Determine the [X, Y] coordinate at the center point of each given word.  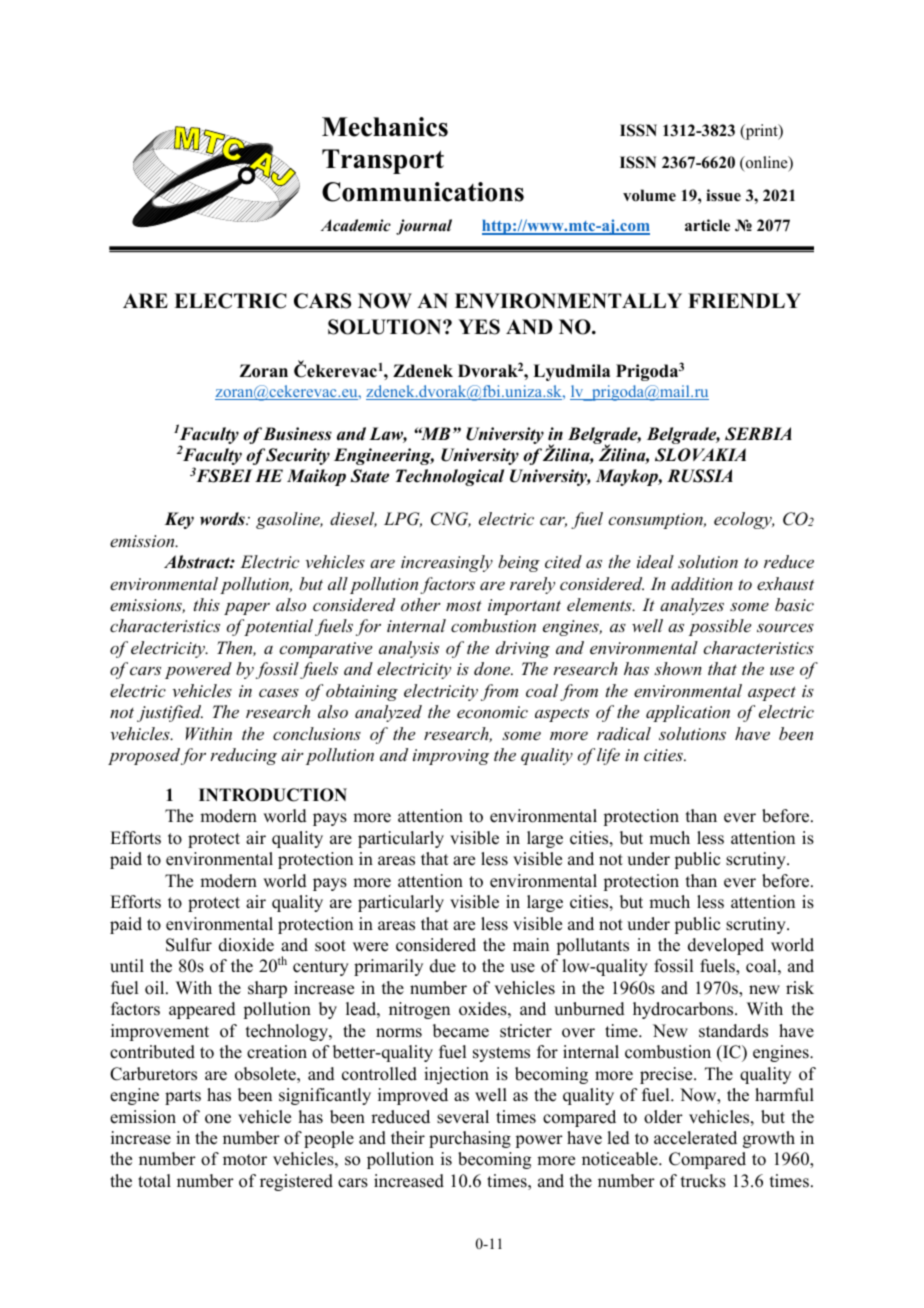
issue [723, 195]
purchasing [470, 1139]
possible [720, 627]
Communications [423, 192]
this [207, 604]
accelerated [695, 1138]
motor [245, 1160]
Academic [356, 225]
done [493, 668]
